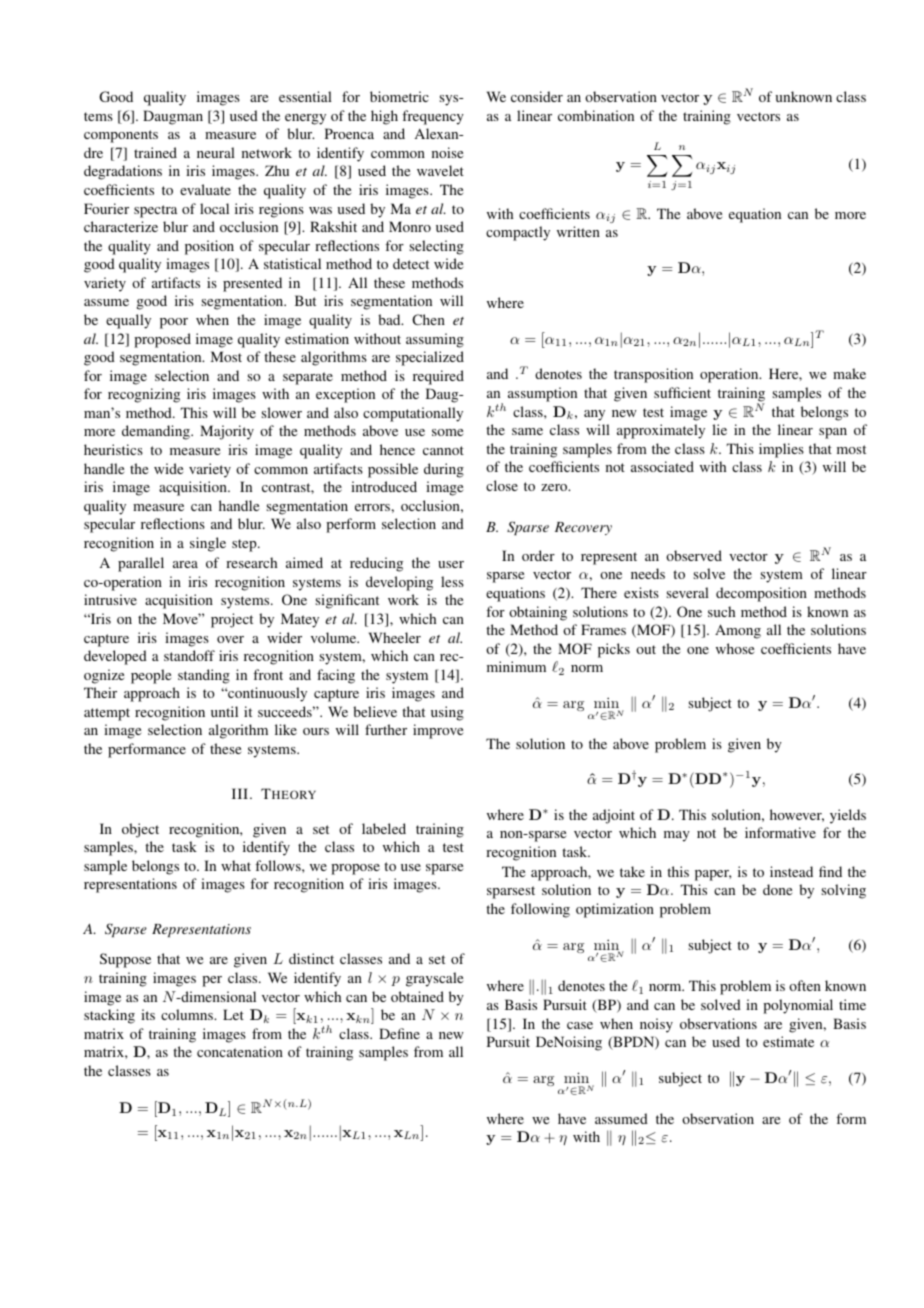 The image size is (924, 1308). What do you see at coordinates (433, 117) in the page?
I see `frequency` at bounding box center [433, 117].
